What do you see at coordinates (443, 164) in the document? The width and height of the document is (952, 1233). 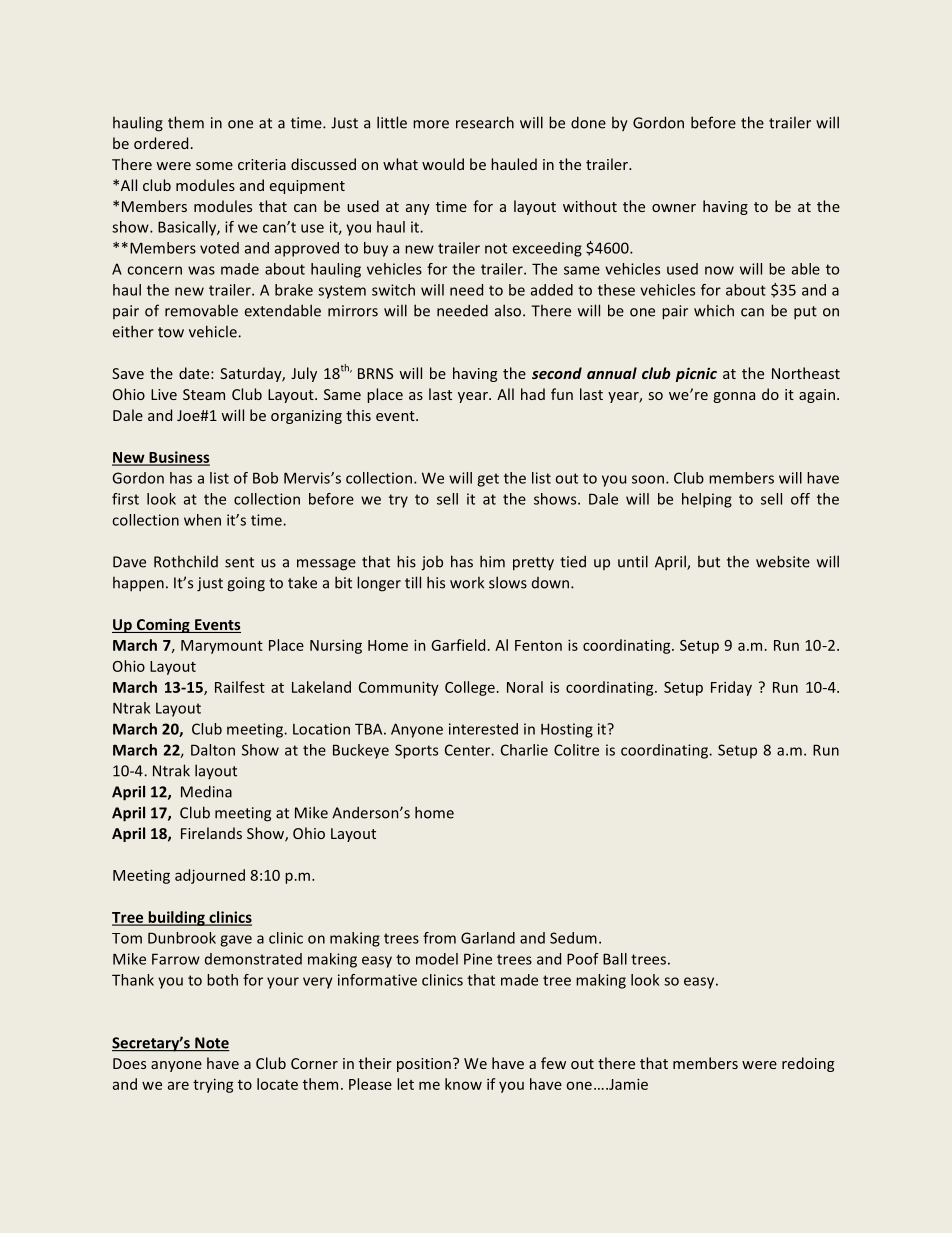 I see `would` at bounding box center [443, 164].
